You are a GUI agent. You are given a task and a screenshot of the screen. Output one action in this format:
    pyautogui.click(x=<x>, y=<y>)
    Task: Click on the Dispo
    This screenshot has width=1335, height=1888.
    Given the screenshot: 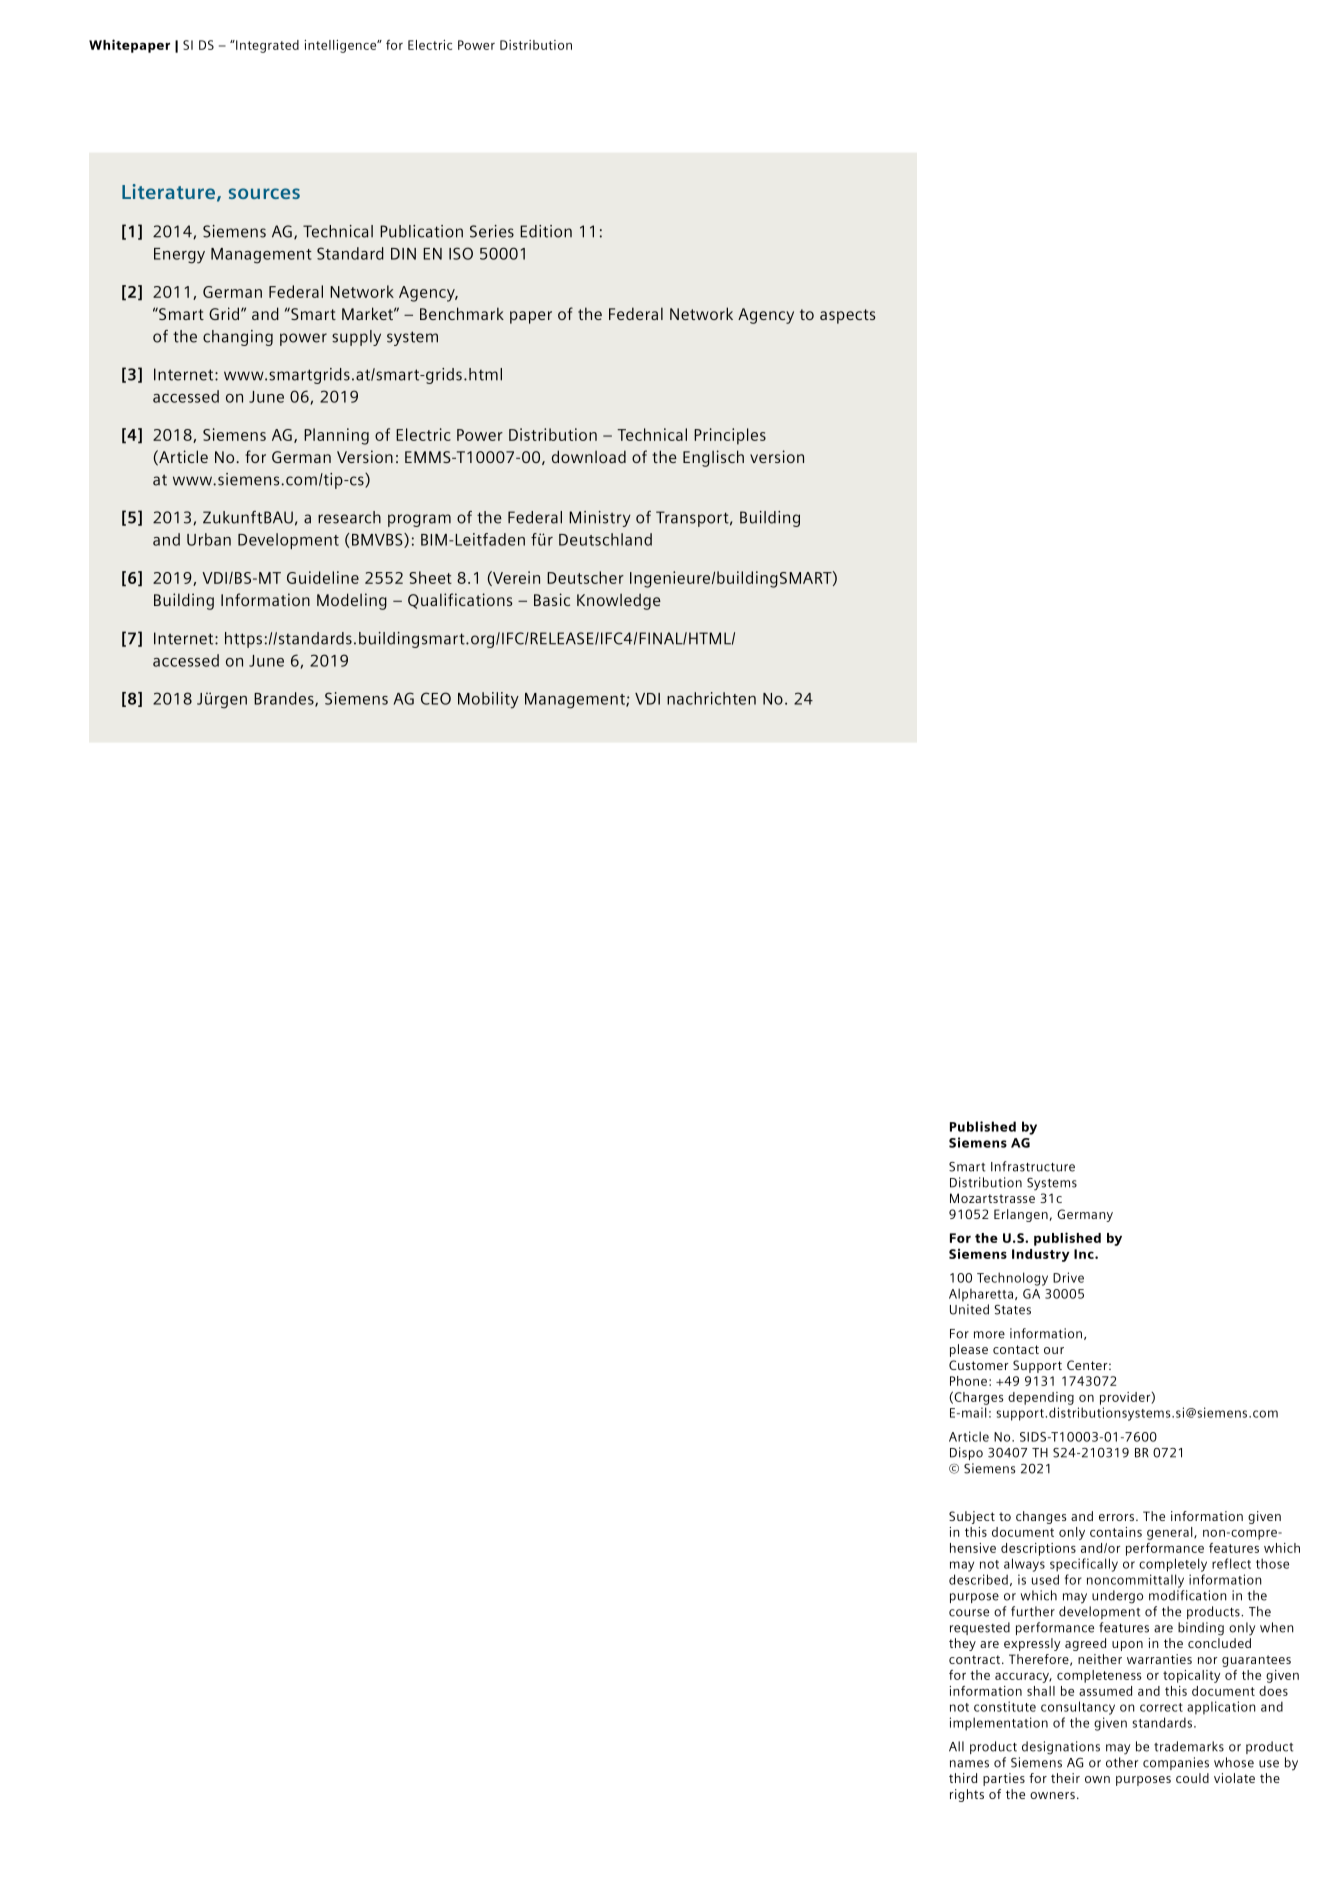 What is the action you would take?
    pyautogui.click(x=966, y=1453)
